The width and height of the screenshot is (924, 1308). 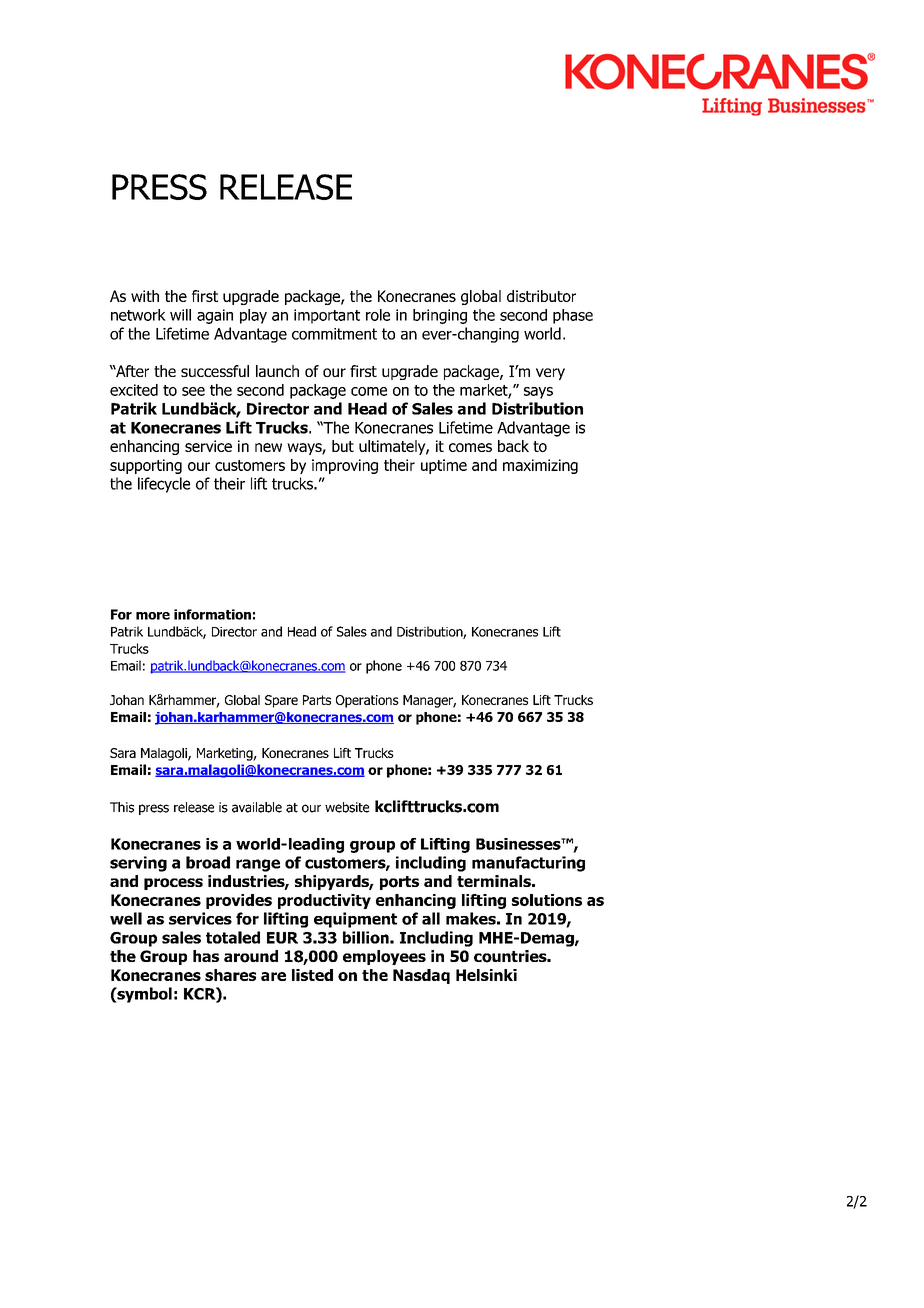 I want to click on shares, so click(x=230, y=975).
